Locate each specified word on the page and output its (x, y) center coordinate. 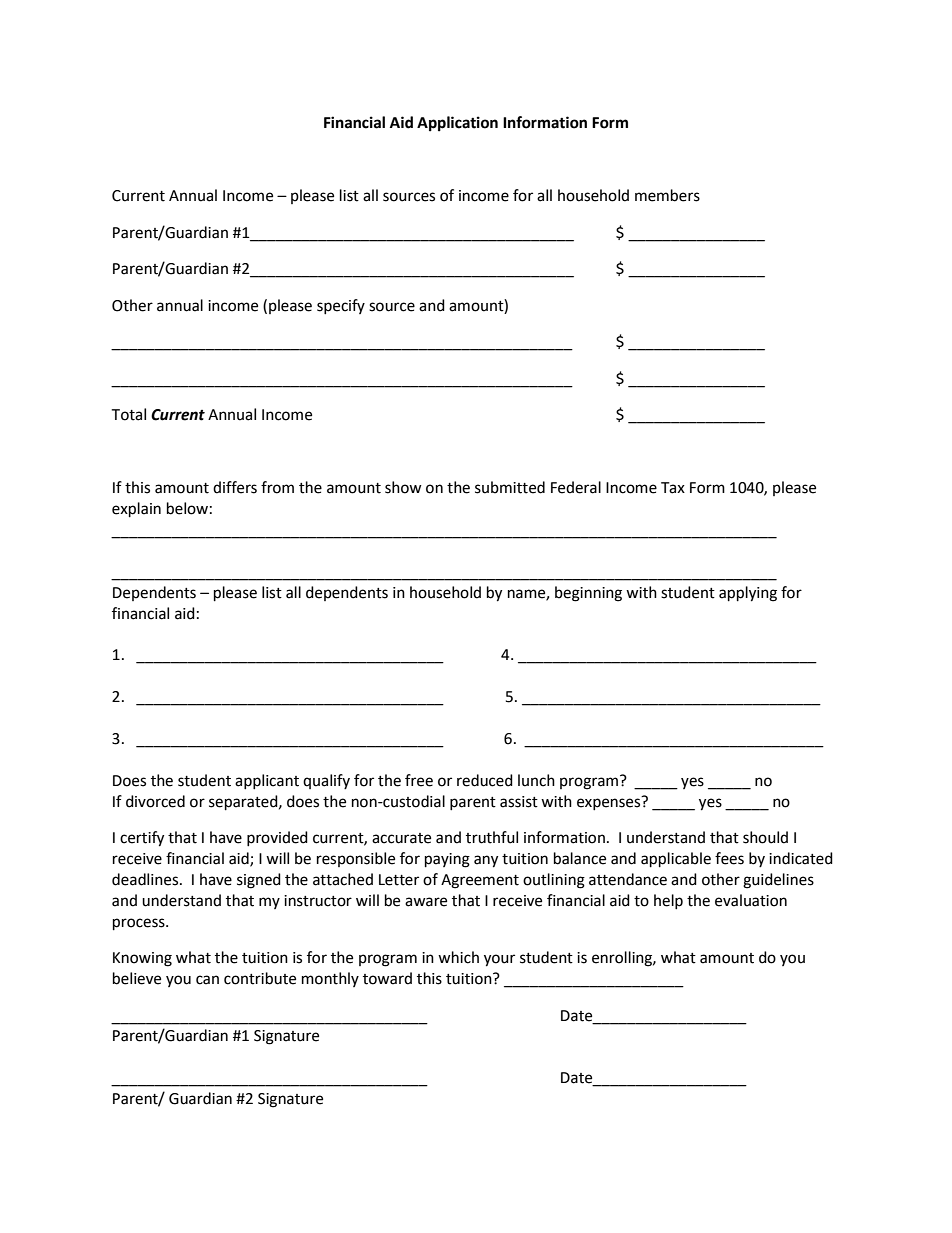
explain (136, 510)
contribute (260, 978)
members (667, 195)
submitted (510, 487)
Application (457, 124)
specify (341, 306)
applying (748, 594)
